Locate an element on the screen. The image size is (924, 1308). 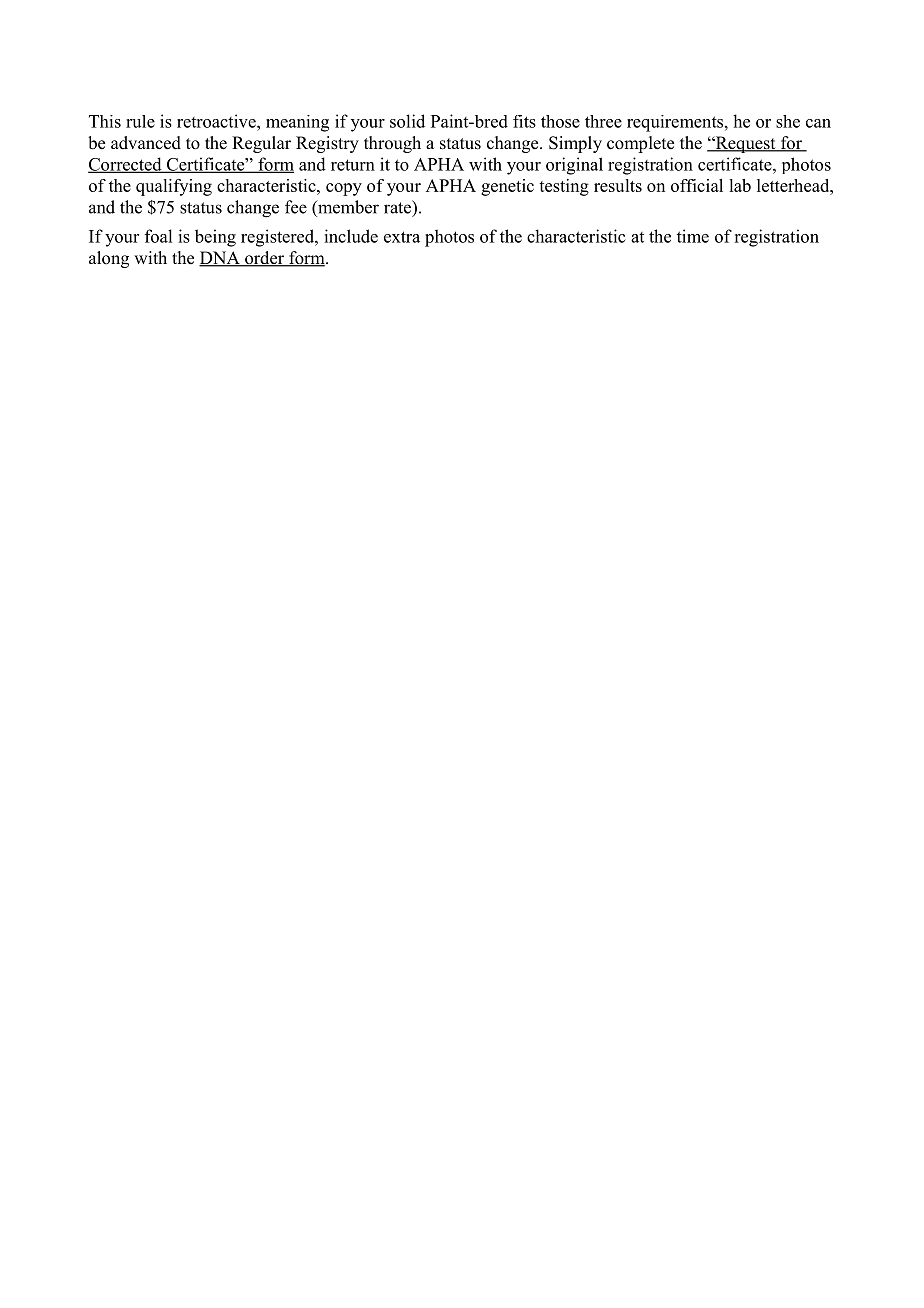
return is located at coordinates (353, 165).
